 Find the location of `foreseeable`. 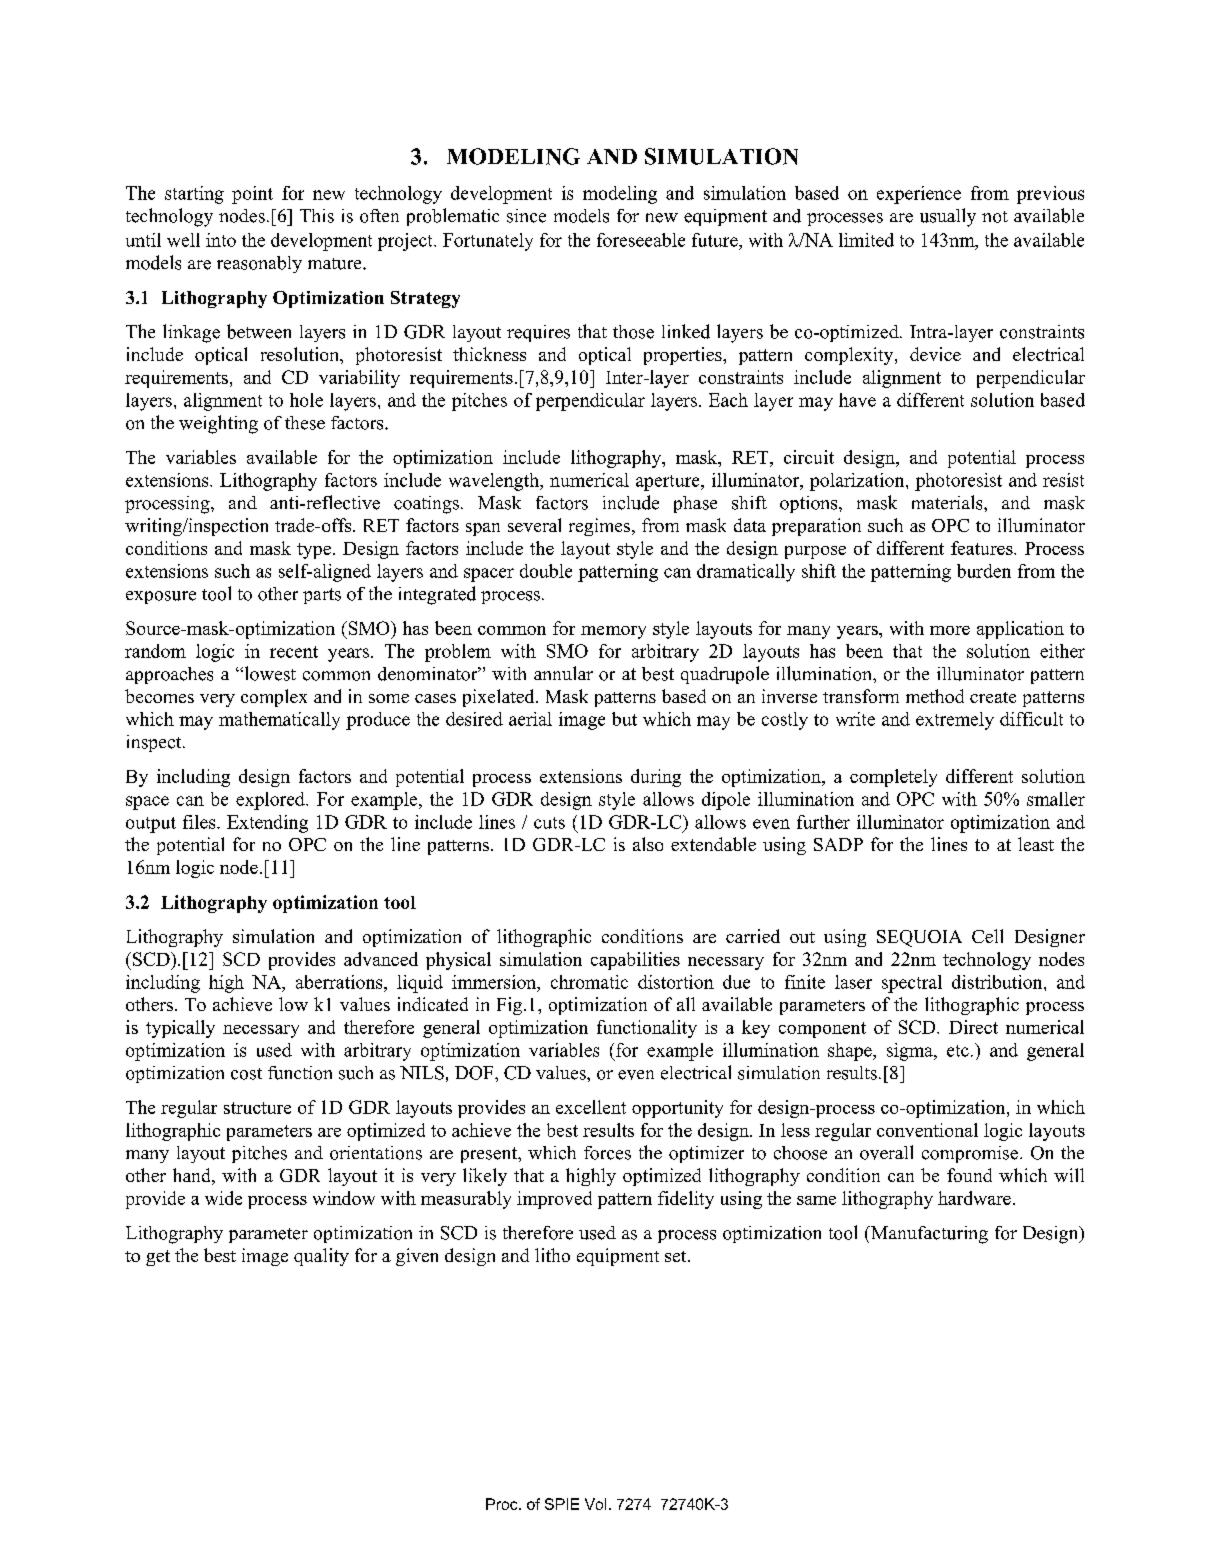

foreseeable is located at coordinates (641, 240).
